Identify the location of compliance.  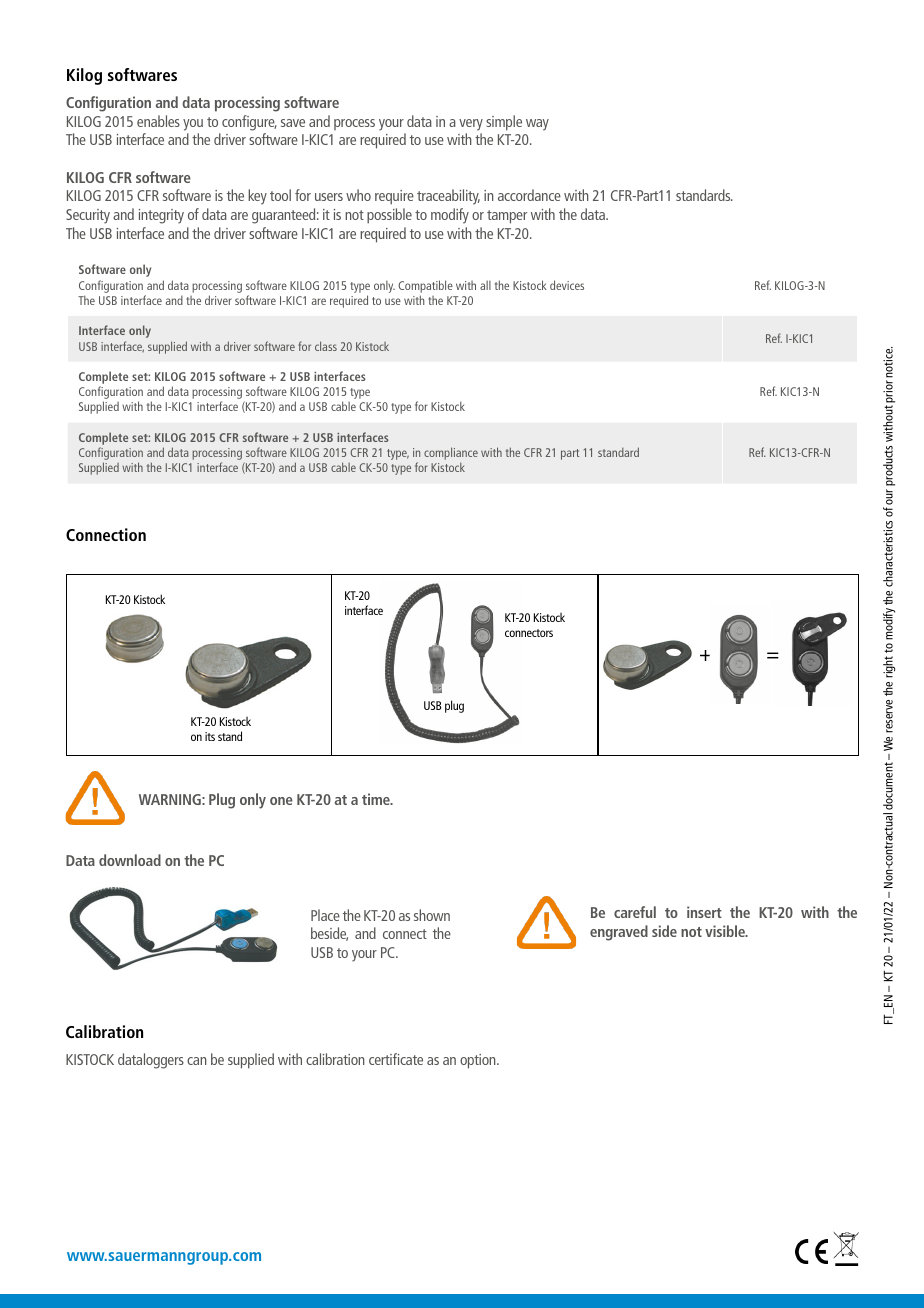
(451, 453).
